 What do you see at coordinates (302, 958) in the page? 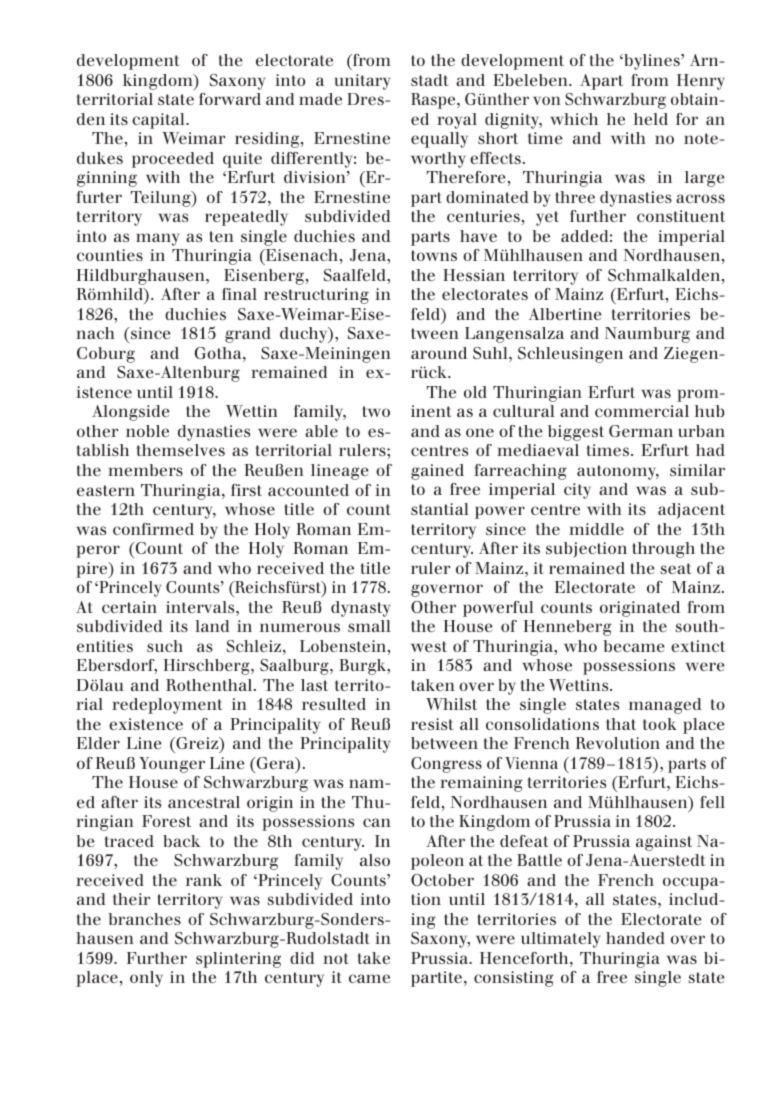
I see `did` at bounding box center [302, 958].
